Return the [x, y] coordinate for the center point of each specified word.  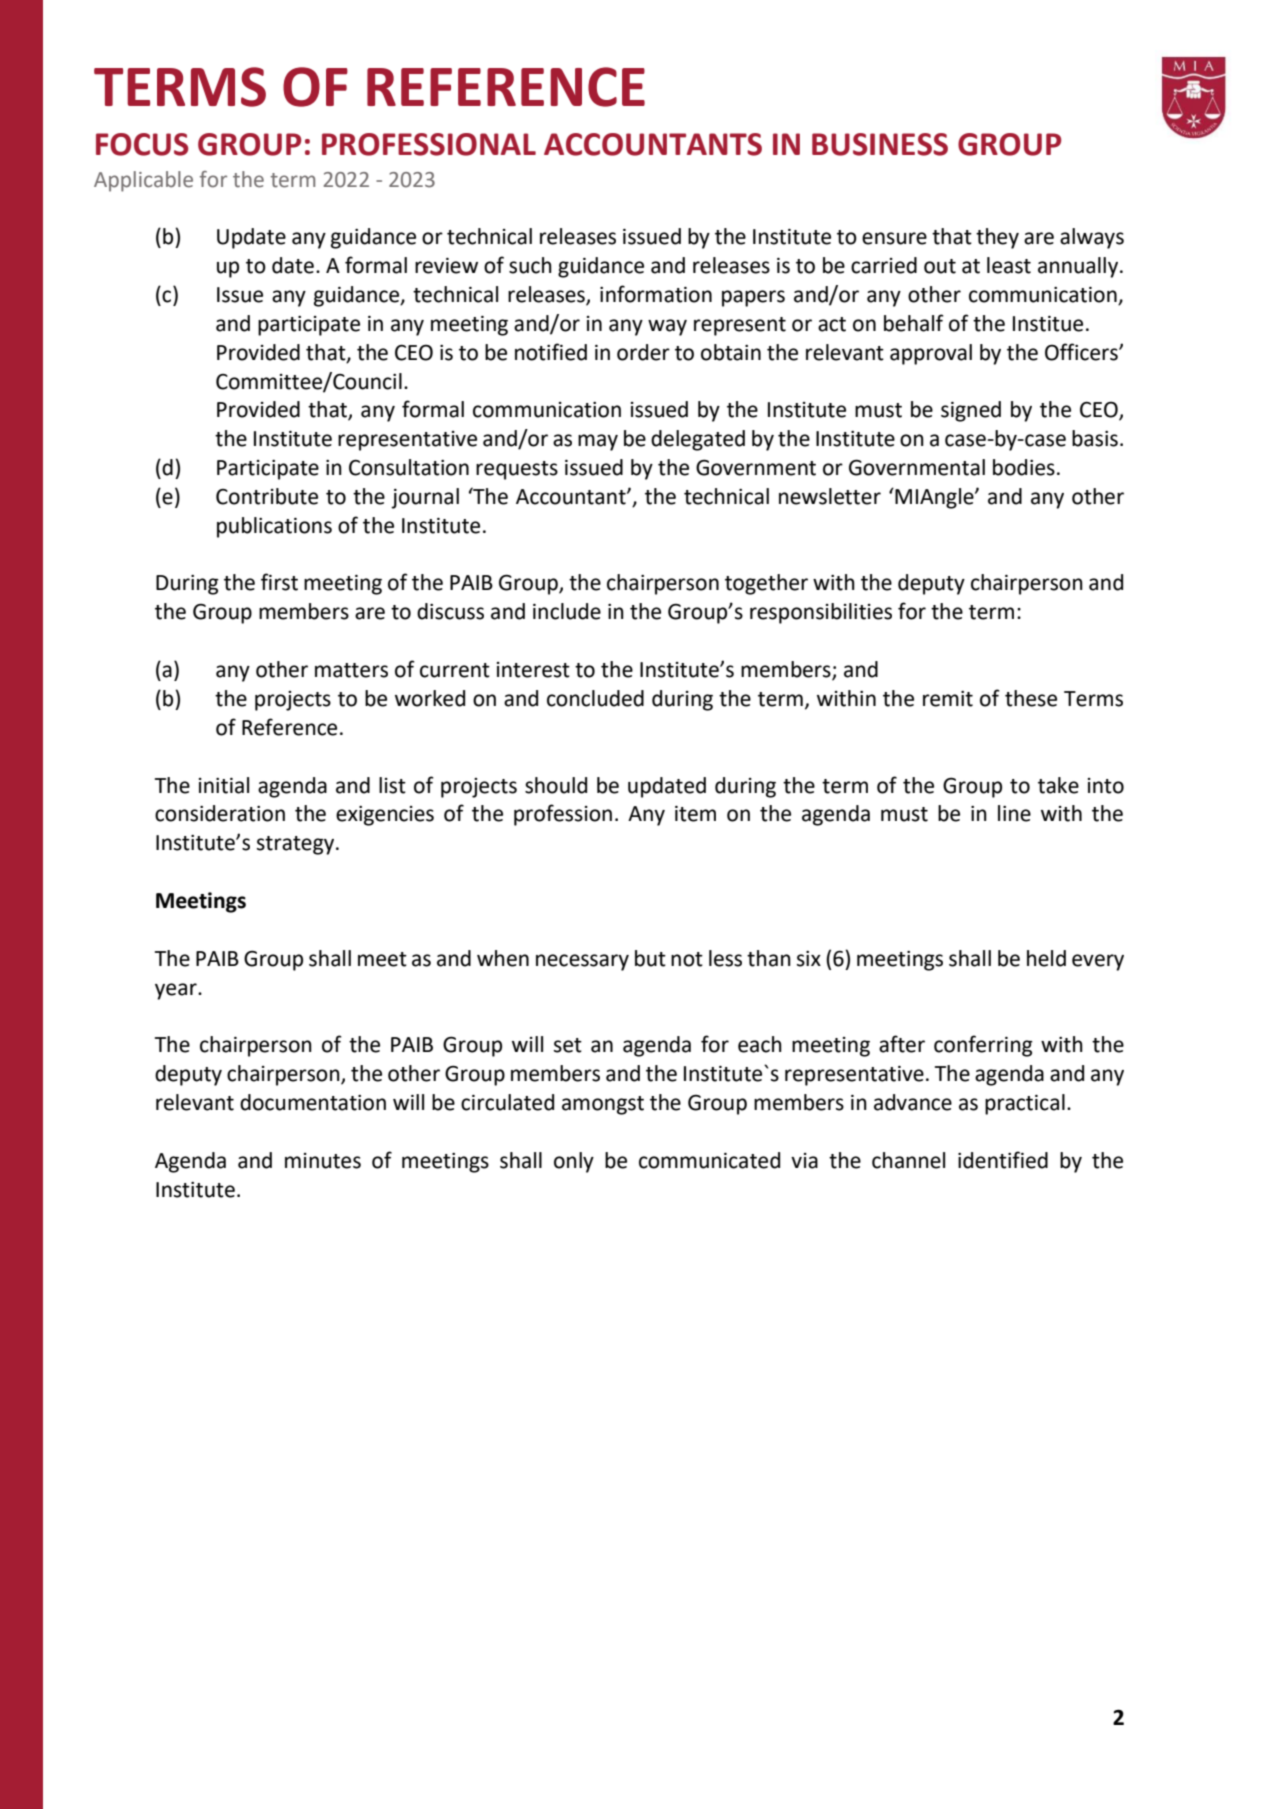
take [1058, 785]
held [1046, 958]
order [643, 352]
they [997, 238]
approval [931, 354]
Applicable [143, 181]
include [567, 611]
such [530, 265]
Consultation [409, 467]
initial [224, 785]
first [279, 582]
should [556, 785]
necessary [582, 962]
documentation [313, 1102]
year [177, 991]
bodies [1024, 467]
